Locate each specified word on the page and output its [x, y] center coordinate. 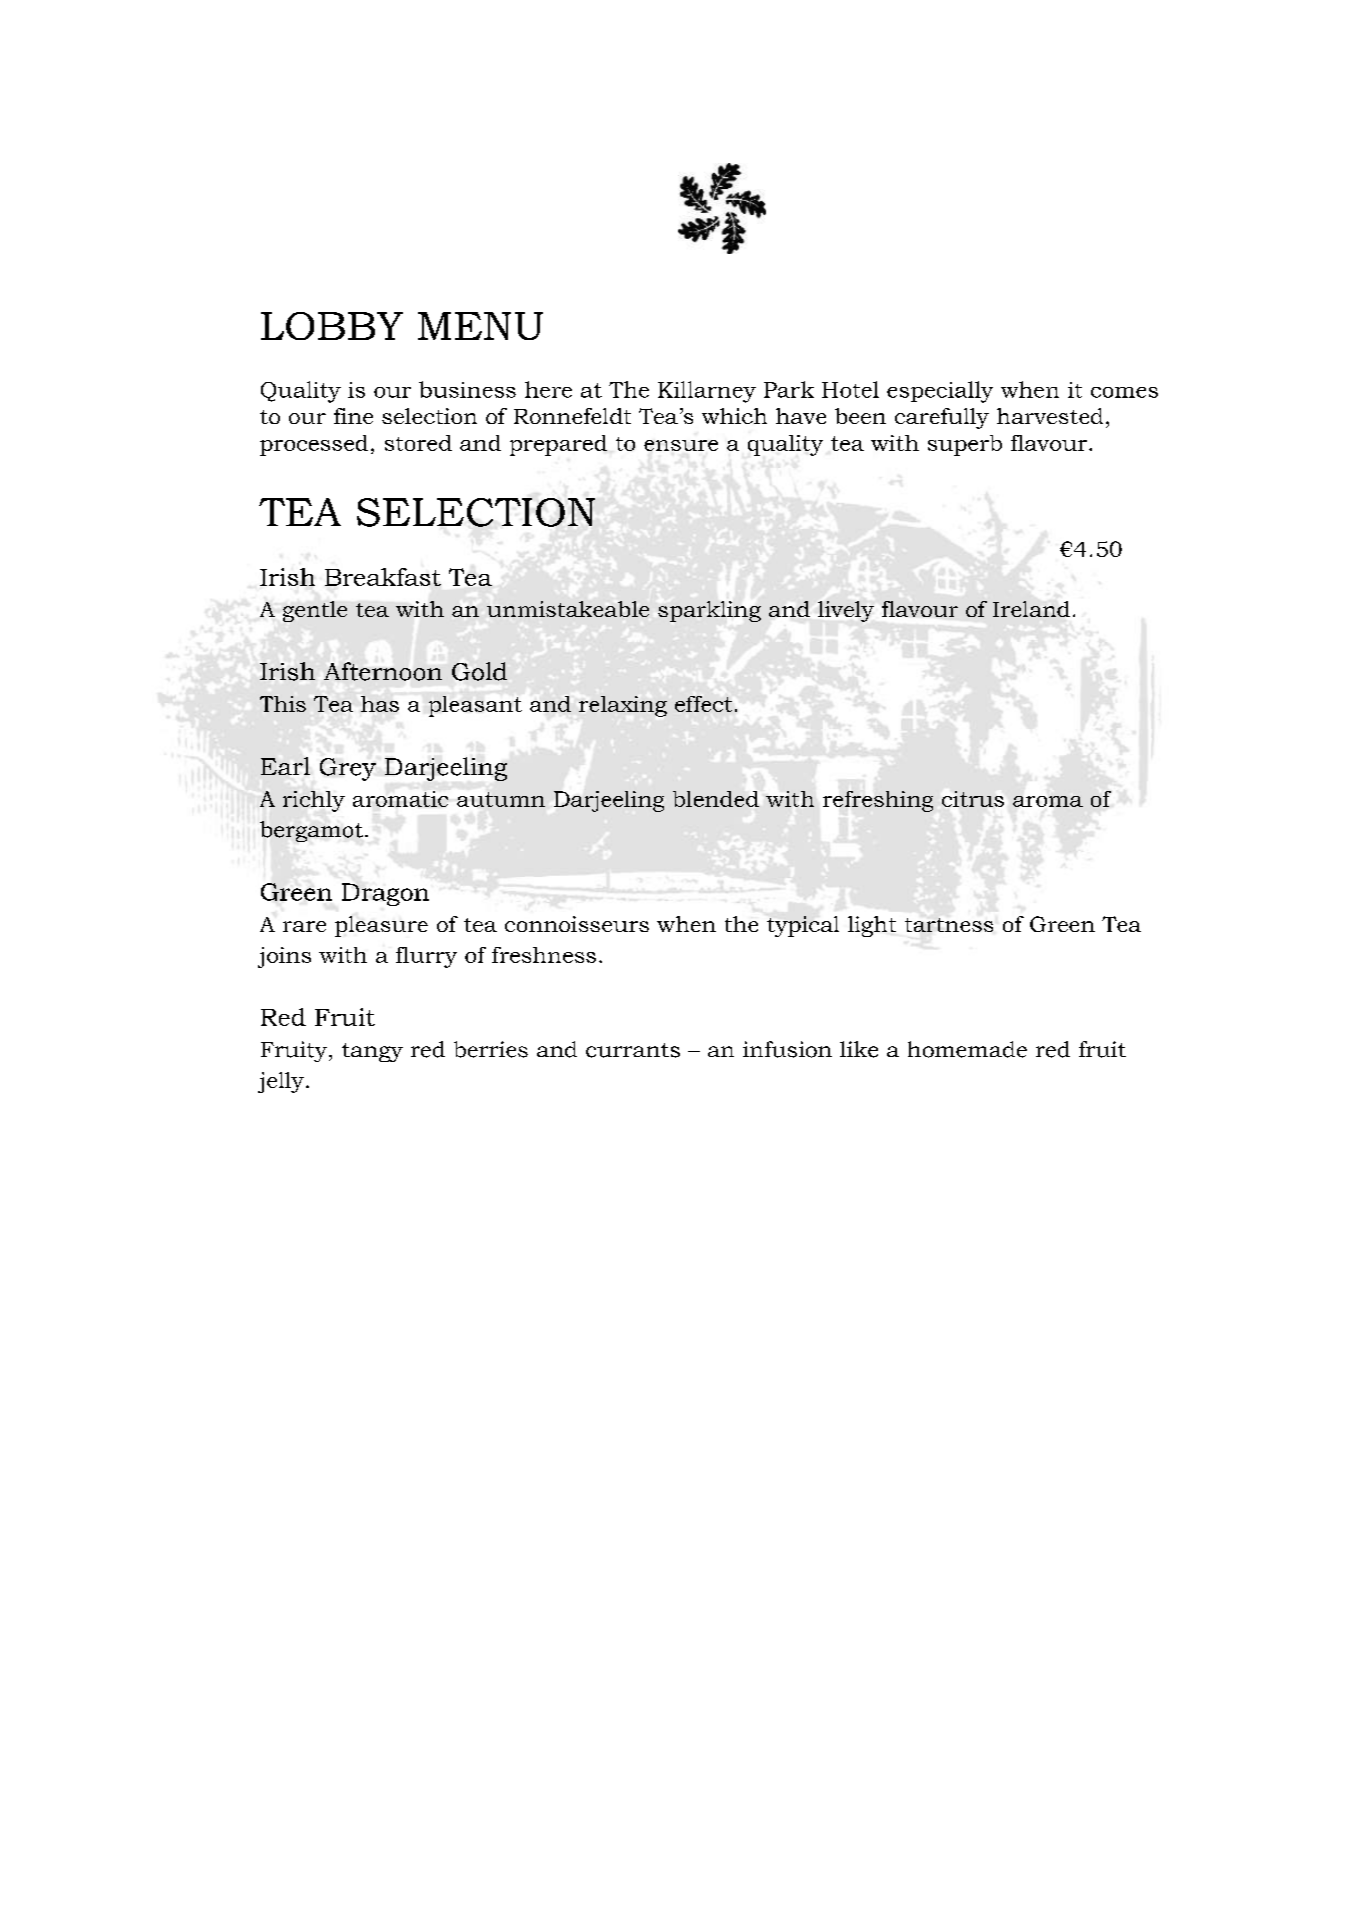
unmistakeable [568, 609]
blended [716, 799]
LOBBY [332, 326]
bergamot [311, 831]
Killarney [707, 392]
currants [633, 1050]
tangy [372, 1052]
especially [940, 392]
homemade [967, 1049]
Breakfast [383, 577]
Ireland [1031, 609]
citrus [973, 799]
